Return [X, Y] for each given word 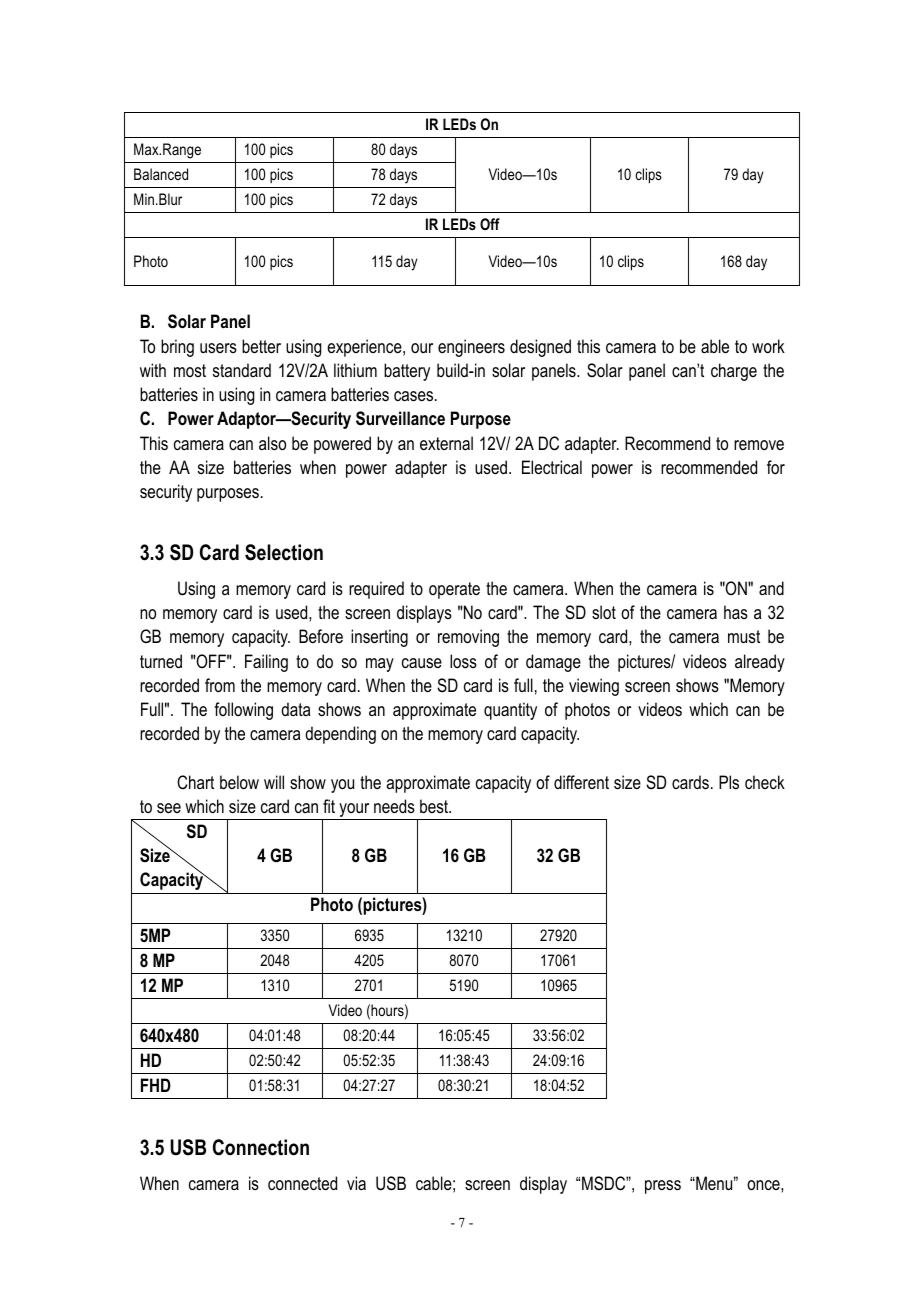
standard [242, 370]
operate [454, 590]
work [768, 346]
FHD [156, 1085]
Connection [261, 1147]
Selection [284, 552]
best [435, 806]
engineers [471, 348]
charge [734, 372]
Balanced [161, 174]
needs [394, 806]
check [765, 782]
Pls [729, 782]
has [736, 612]
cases [415, 396]
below [239, 782]
